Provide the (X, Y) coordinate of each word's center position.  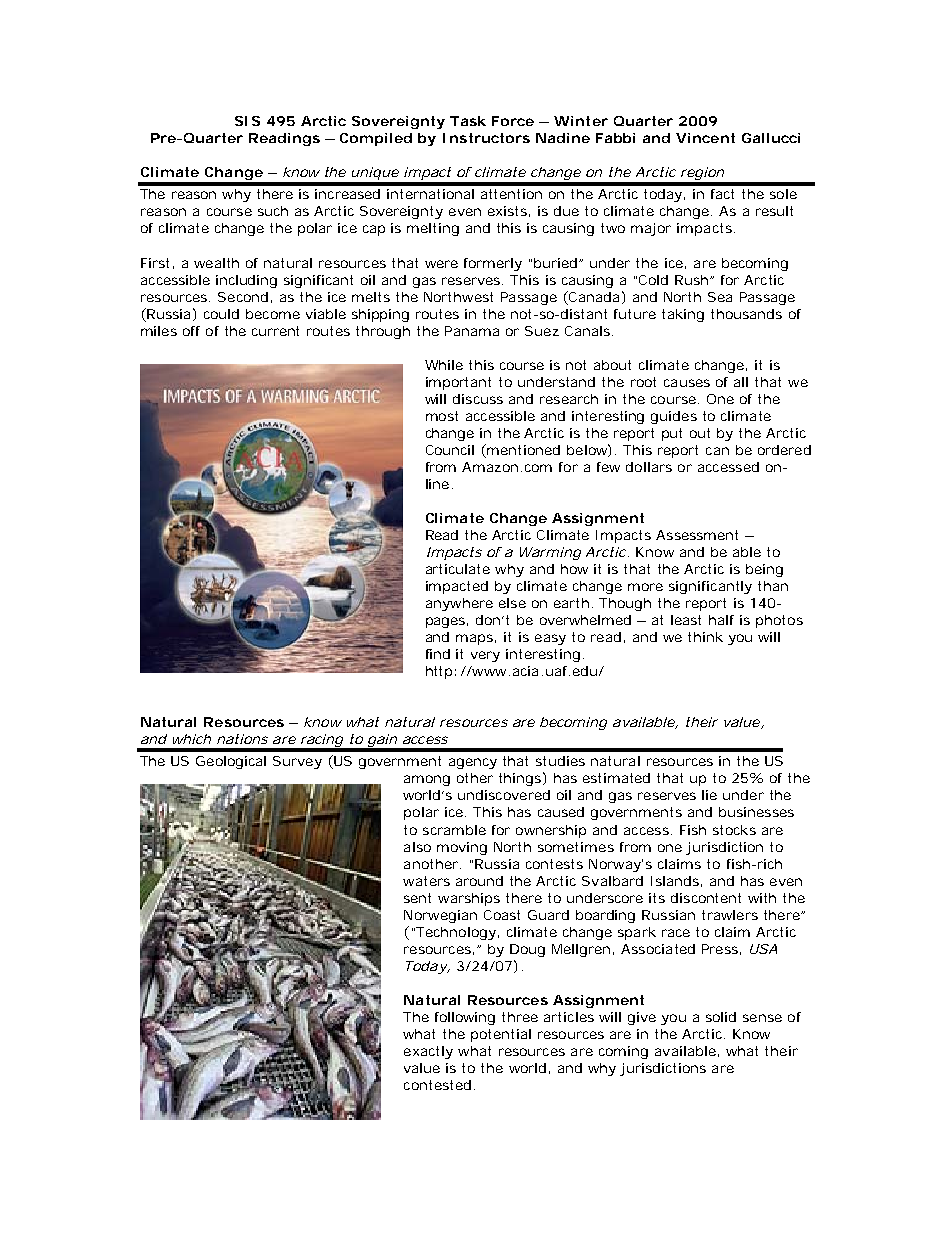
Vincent (705, 138)
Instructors (486, 138)
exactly (428, 1052)
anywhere (459, 604)
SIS (247, 121)
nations (242, 739)
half (721, 620)
